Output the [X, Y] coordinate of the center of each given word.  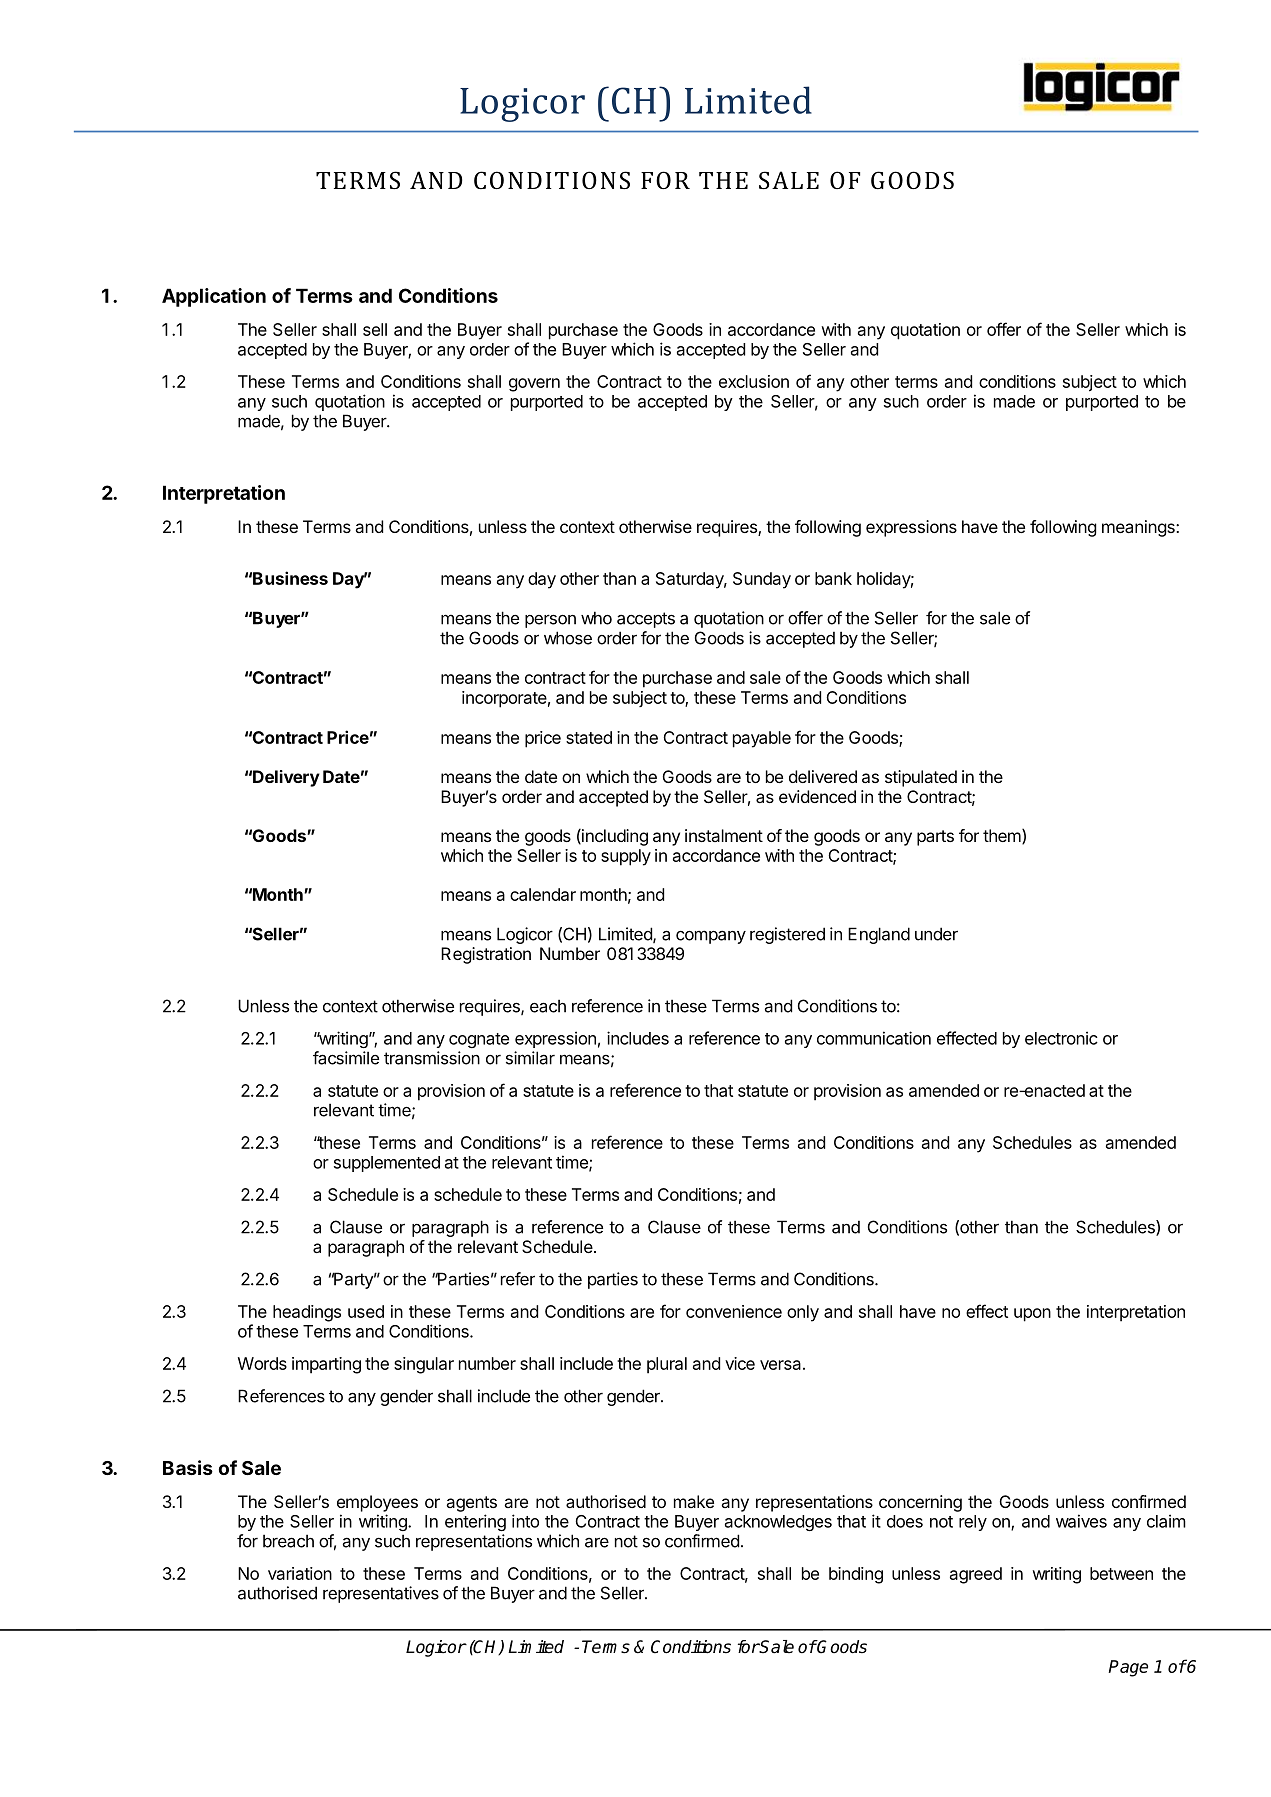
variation [300, 1573]
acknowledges [778, 1523]
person [550, 621]
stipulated [921, 778]
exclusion [754, 381]
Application [214, 297]
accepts [646, 620]
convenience [734, 1311]
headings [307, 1313]
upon [1032, 1315]
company [711, 937]
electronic [1061, 1038]
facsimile [346, 1058]
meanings [1139, 528]
